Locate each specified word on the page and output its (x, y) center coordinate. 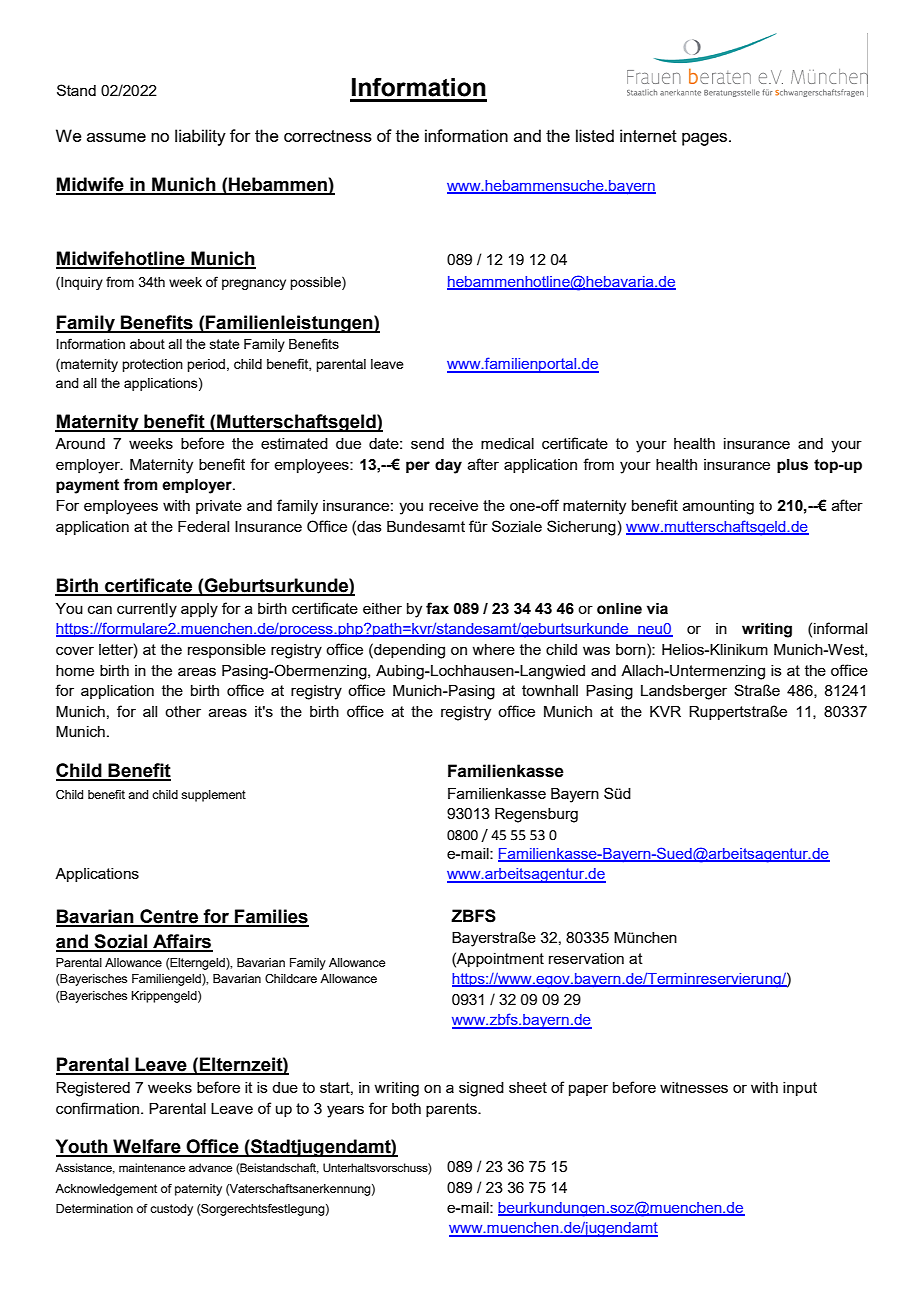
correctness (328, 136)
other (183, 711)
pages (706, 139)
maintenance (152, 1167)
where (493, 649)
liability (200, 137)
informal (840, 628)
